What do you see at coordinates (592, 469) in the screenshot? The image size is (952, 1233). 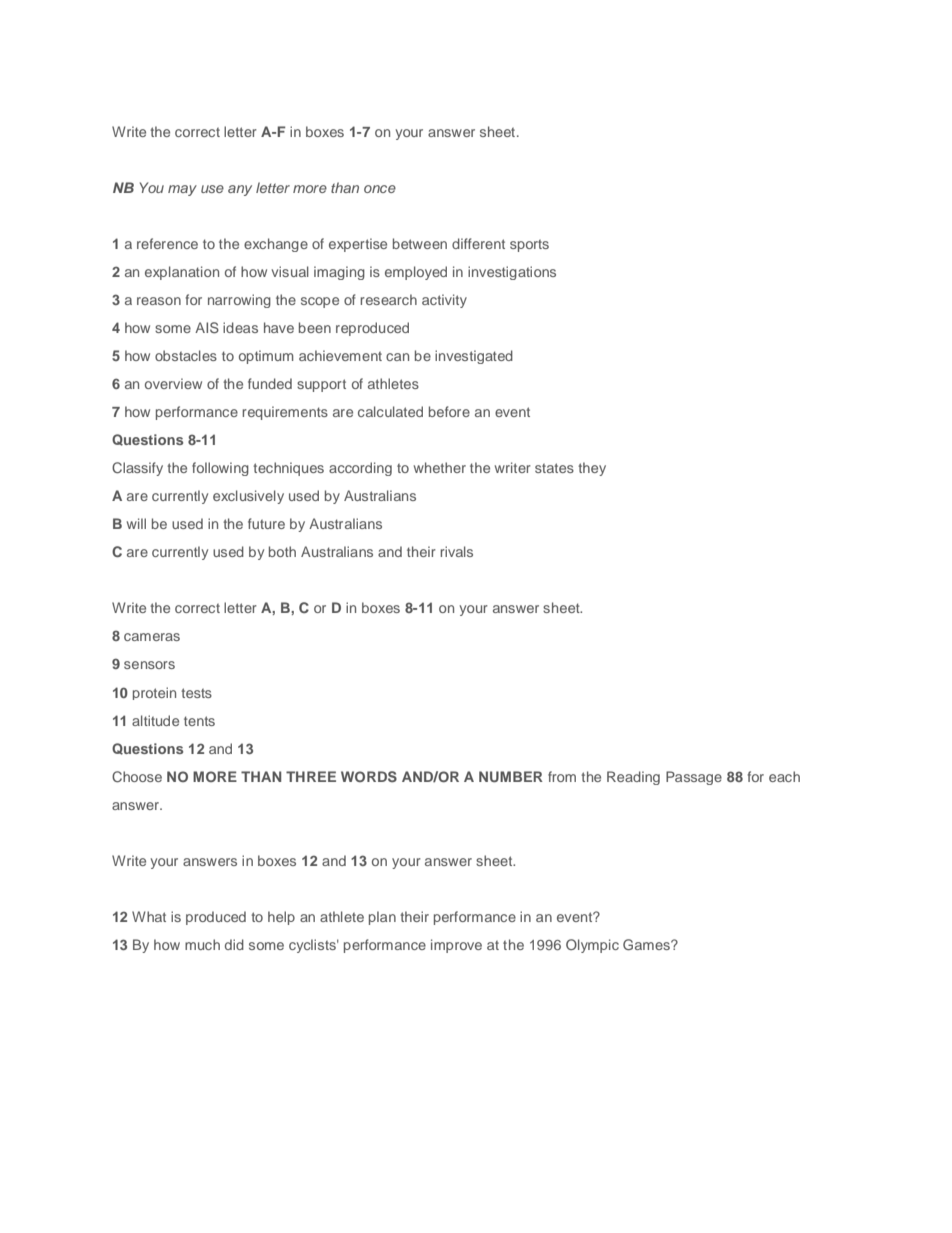 I see `they` at bounding box center [592, 469].
